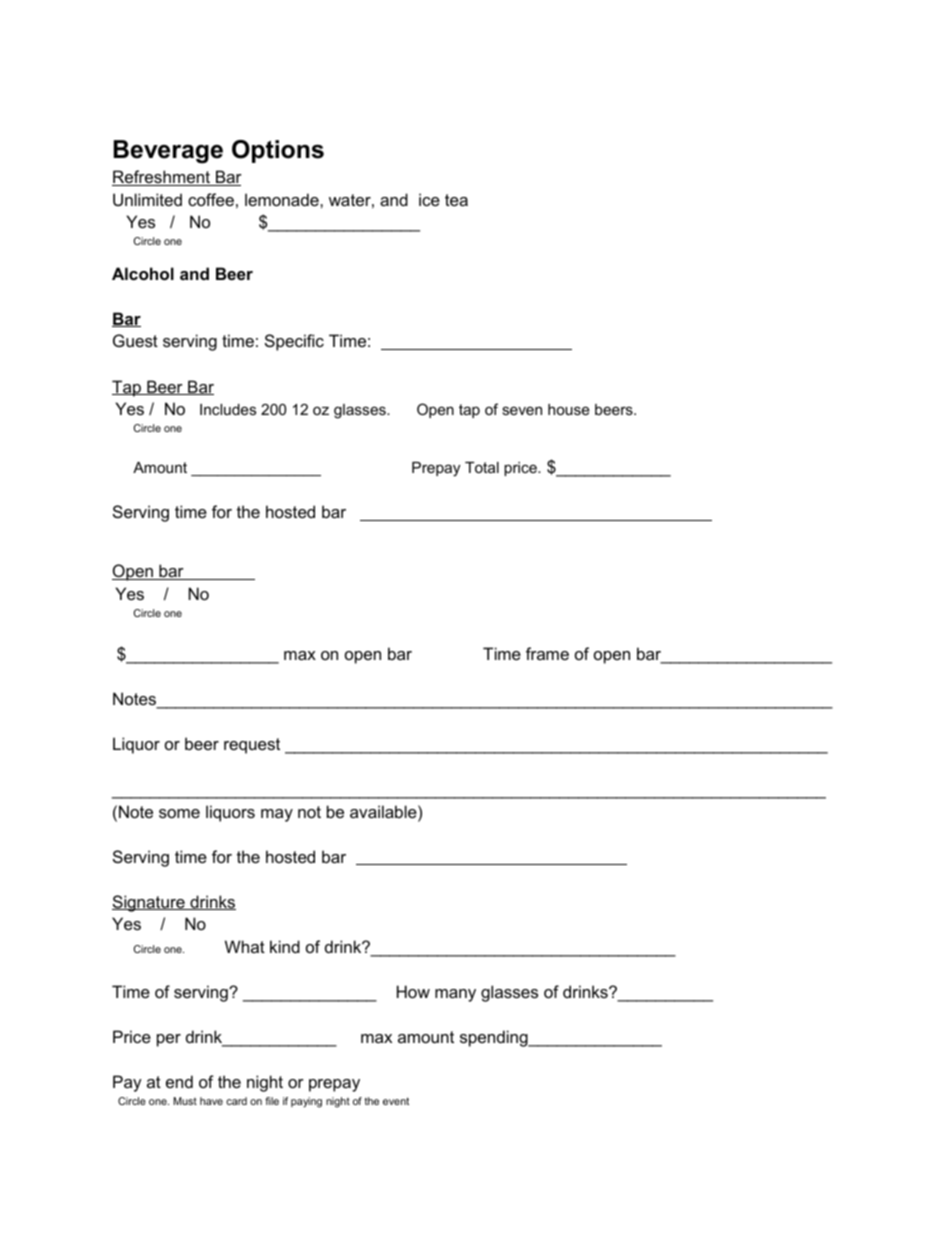 This screenshot has height=1233, width=952. What do you see at coordinates (283, 199) in the screenshot?
I see `lemonade` at bounding box center [283, 199].
